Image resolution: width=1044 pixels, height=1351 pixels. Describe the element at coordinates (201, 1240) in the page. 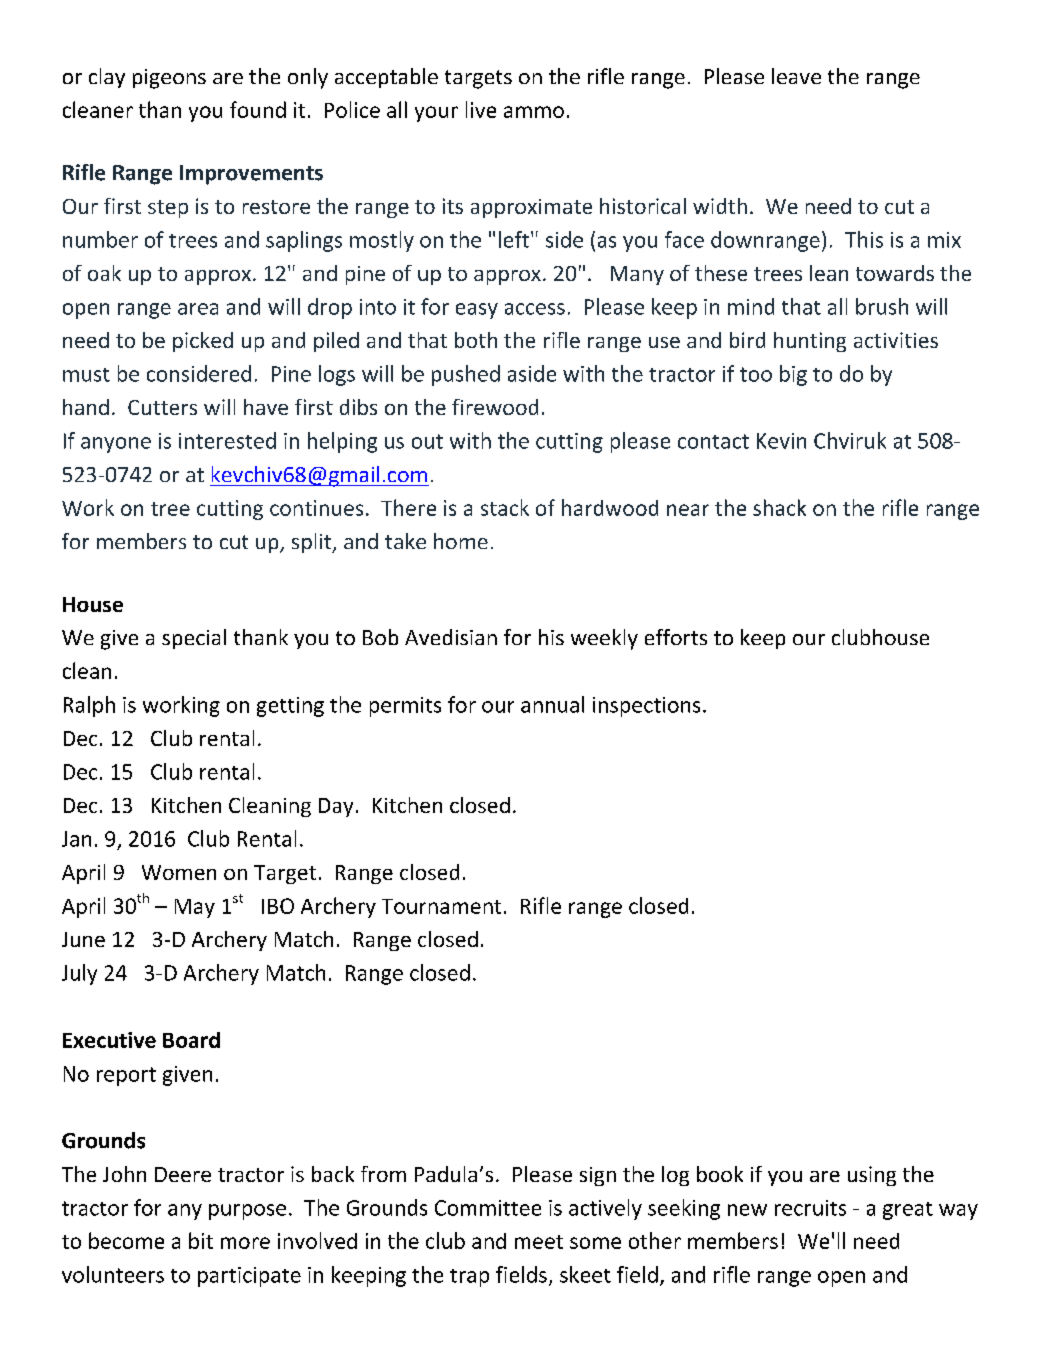

I see `bit` at that location.
